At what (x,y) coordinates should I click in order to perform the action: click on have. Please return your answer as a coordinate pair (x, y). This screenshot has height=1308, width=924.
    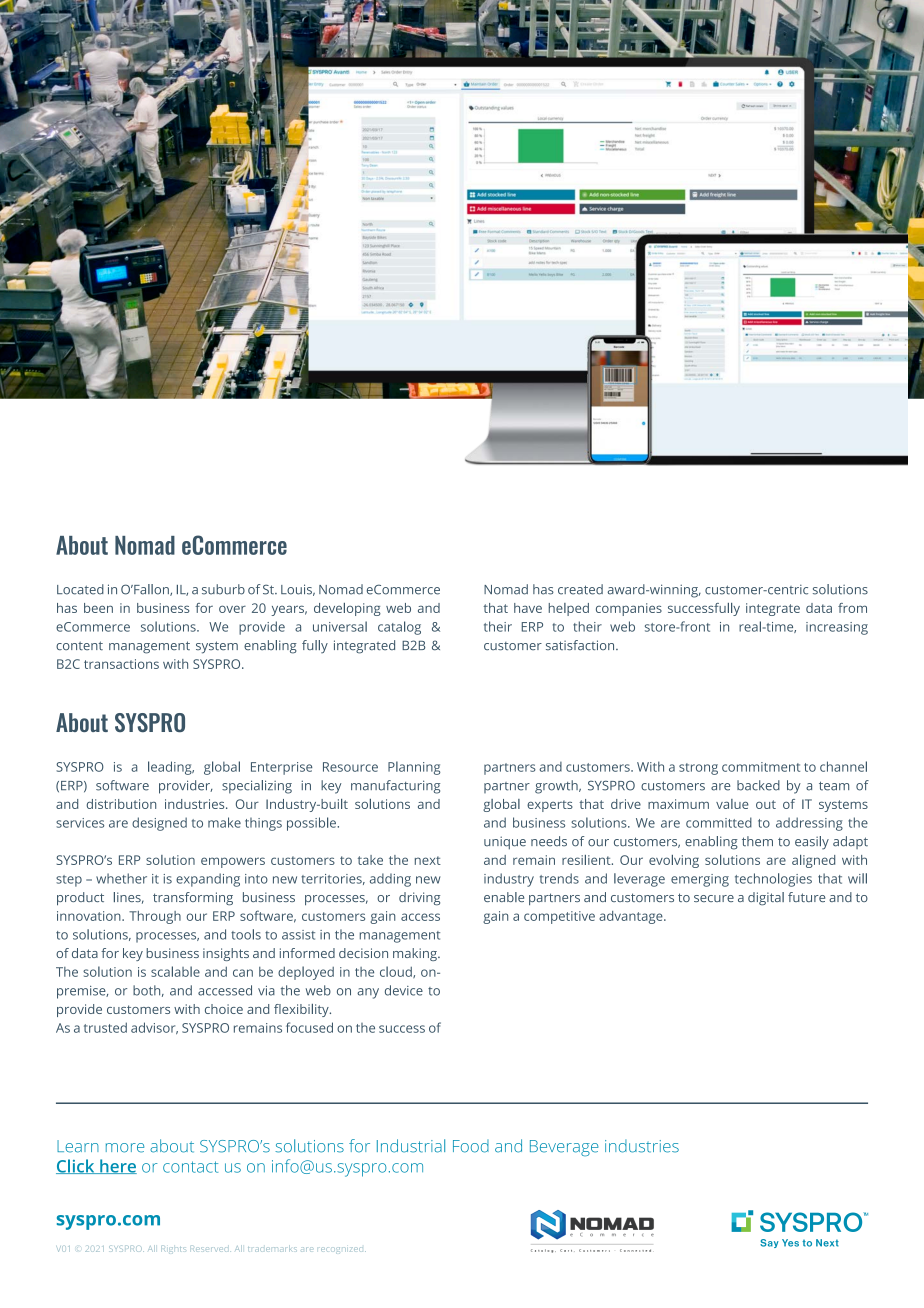
    Looking at the image, I should click on (528, 608).
